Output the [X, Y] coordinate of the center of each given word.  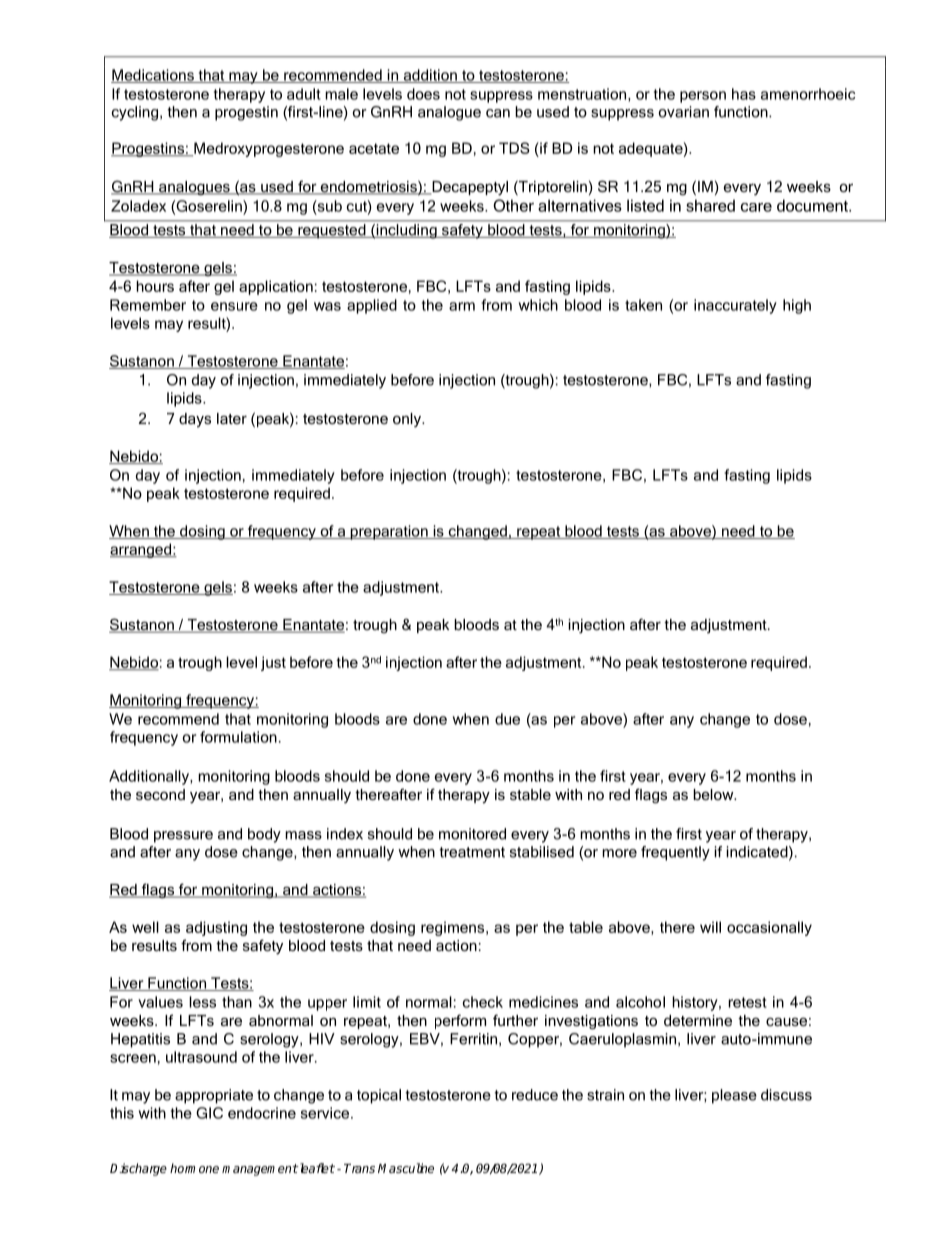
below [714, 794]
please [734, 1096]
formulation [238, 737]
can [498, 113]
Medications [153, 76]
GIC [209, 1113]
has [744, 94]
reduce [535, 1095]
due [507, 719]
